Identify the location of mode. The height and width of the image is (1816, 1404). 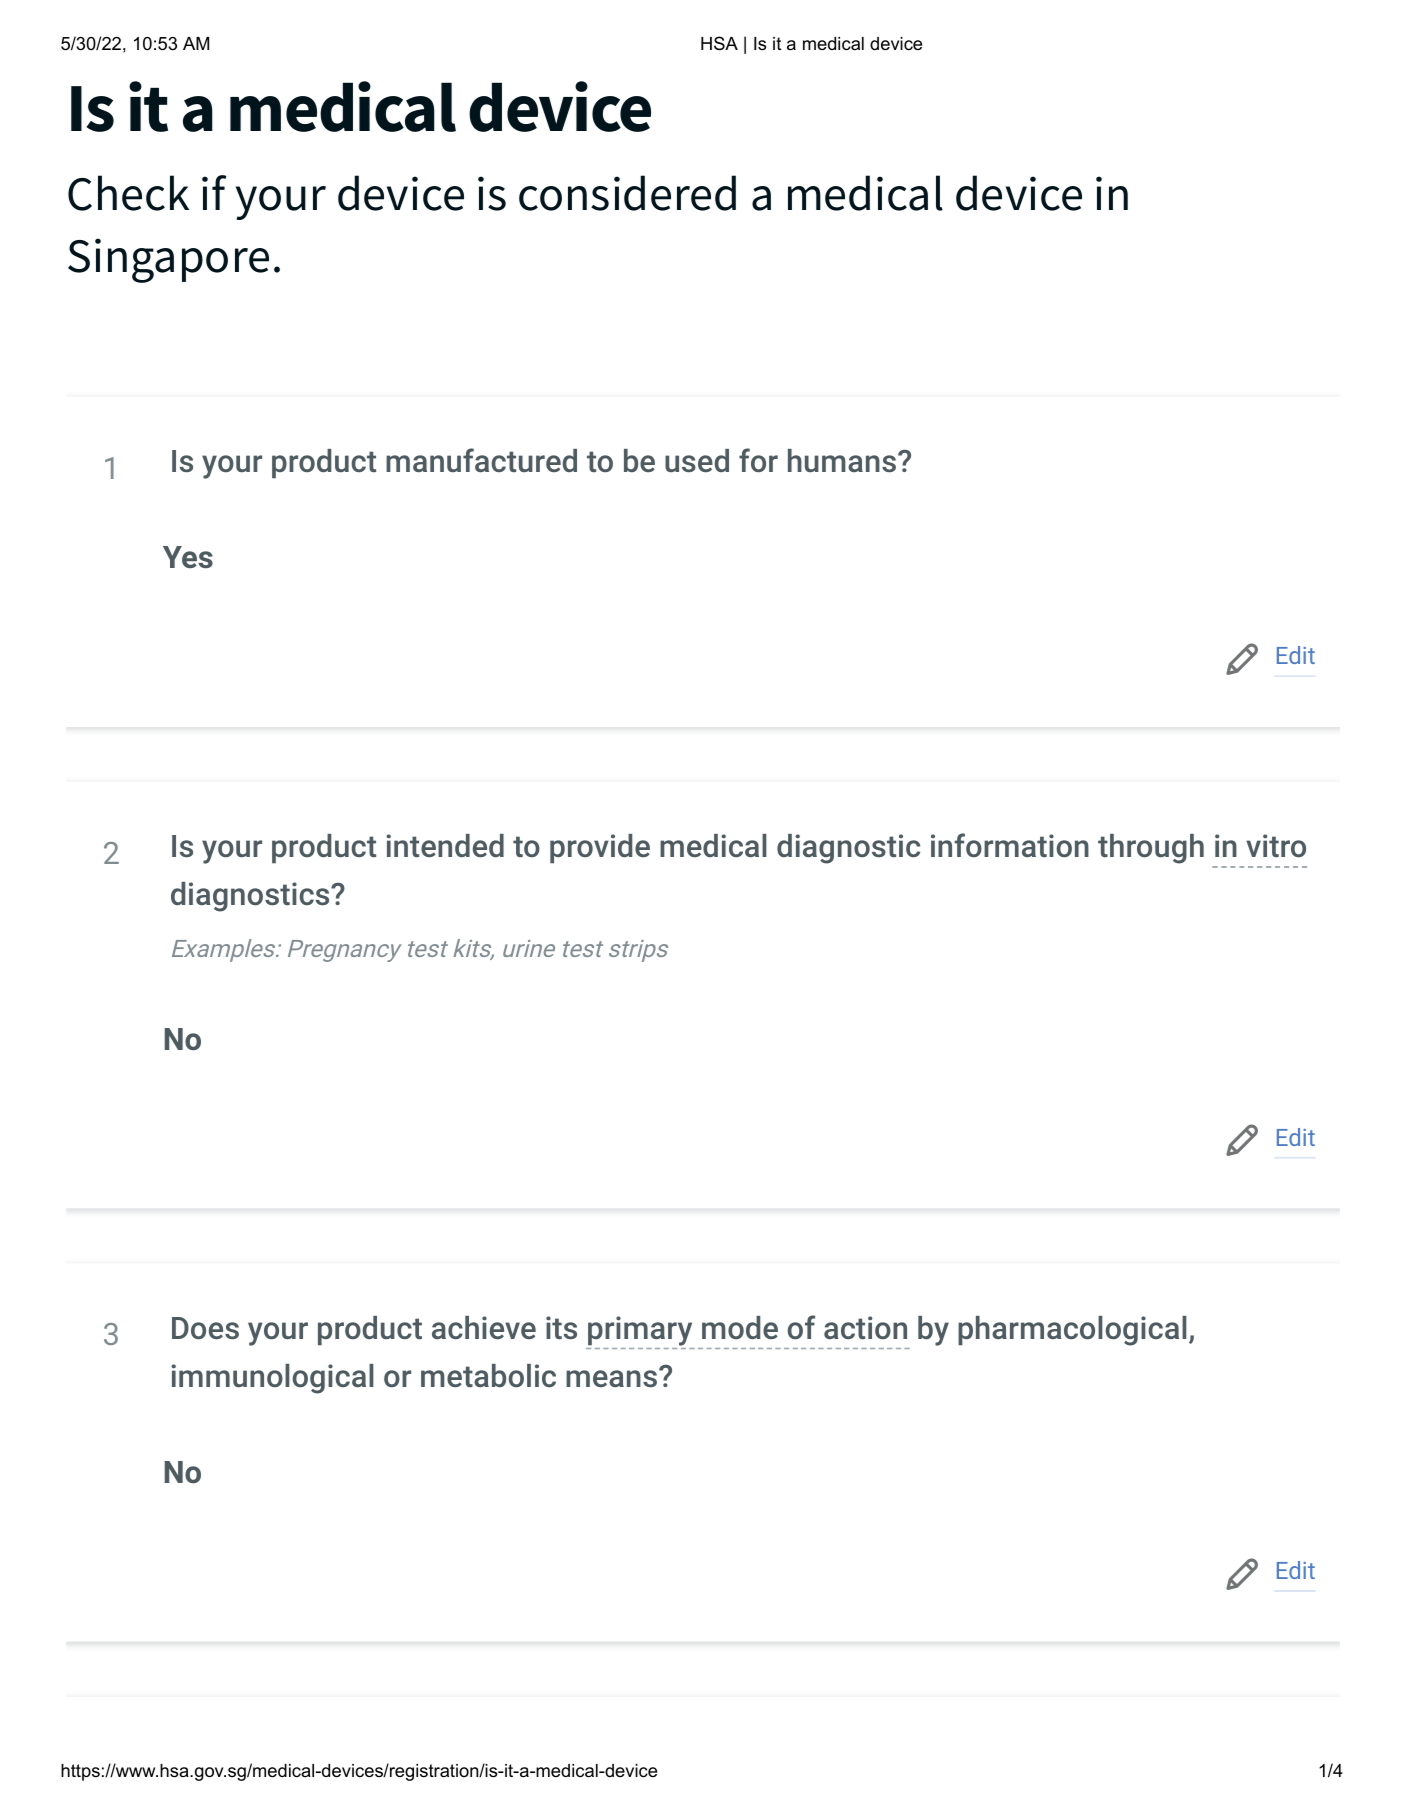
(740, 1327).
